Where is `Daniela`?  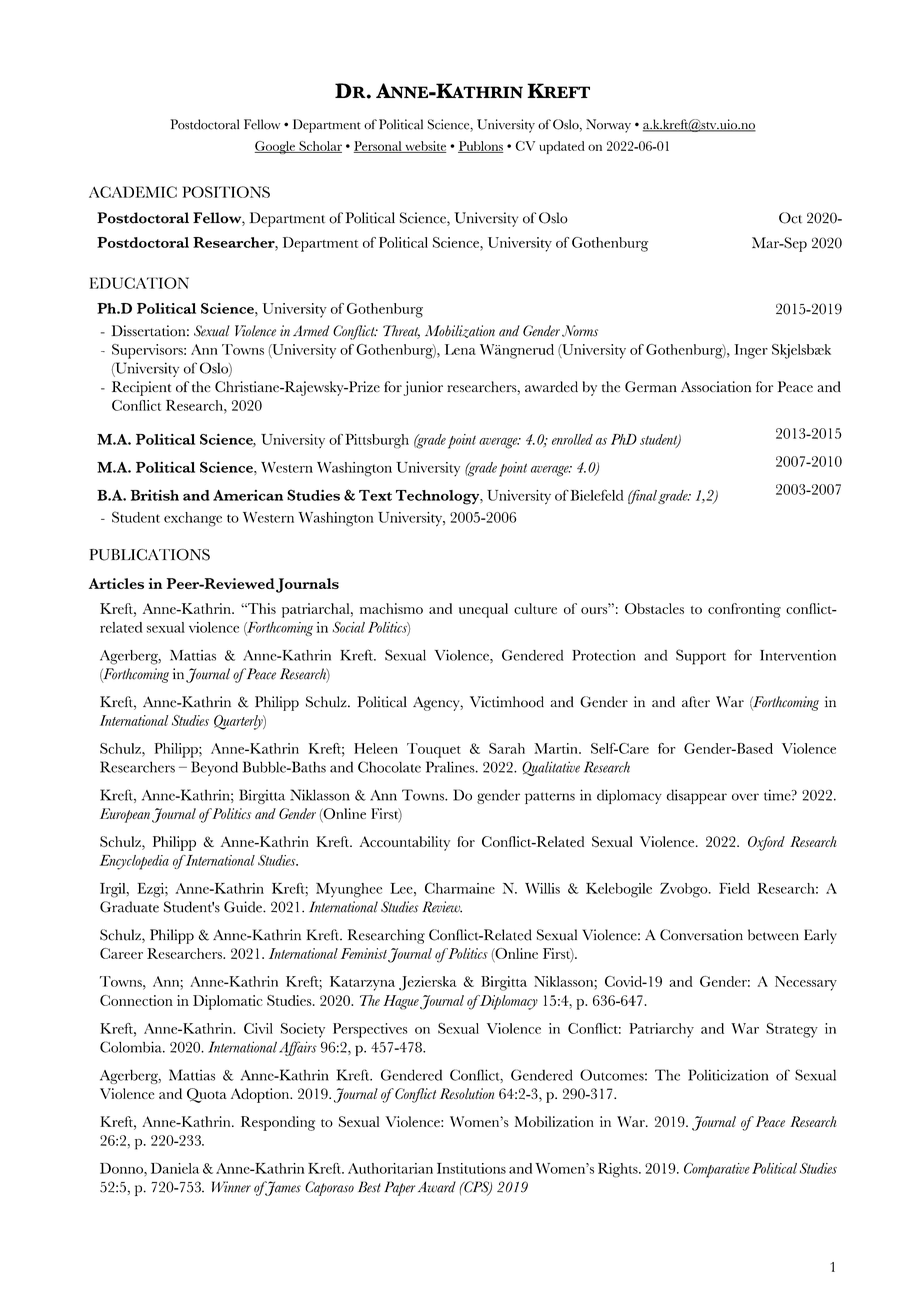 Daniela is located at coordinates (175, 1168).
